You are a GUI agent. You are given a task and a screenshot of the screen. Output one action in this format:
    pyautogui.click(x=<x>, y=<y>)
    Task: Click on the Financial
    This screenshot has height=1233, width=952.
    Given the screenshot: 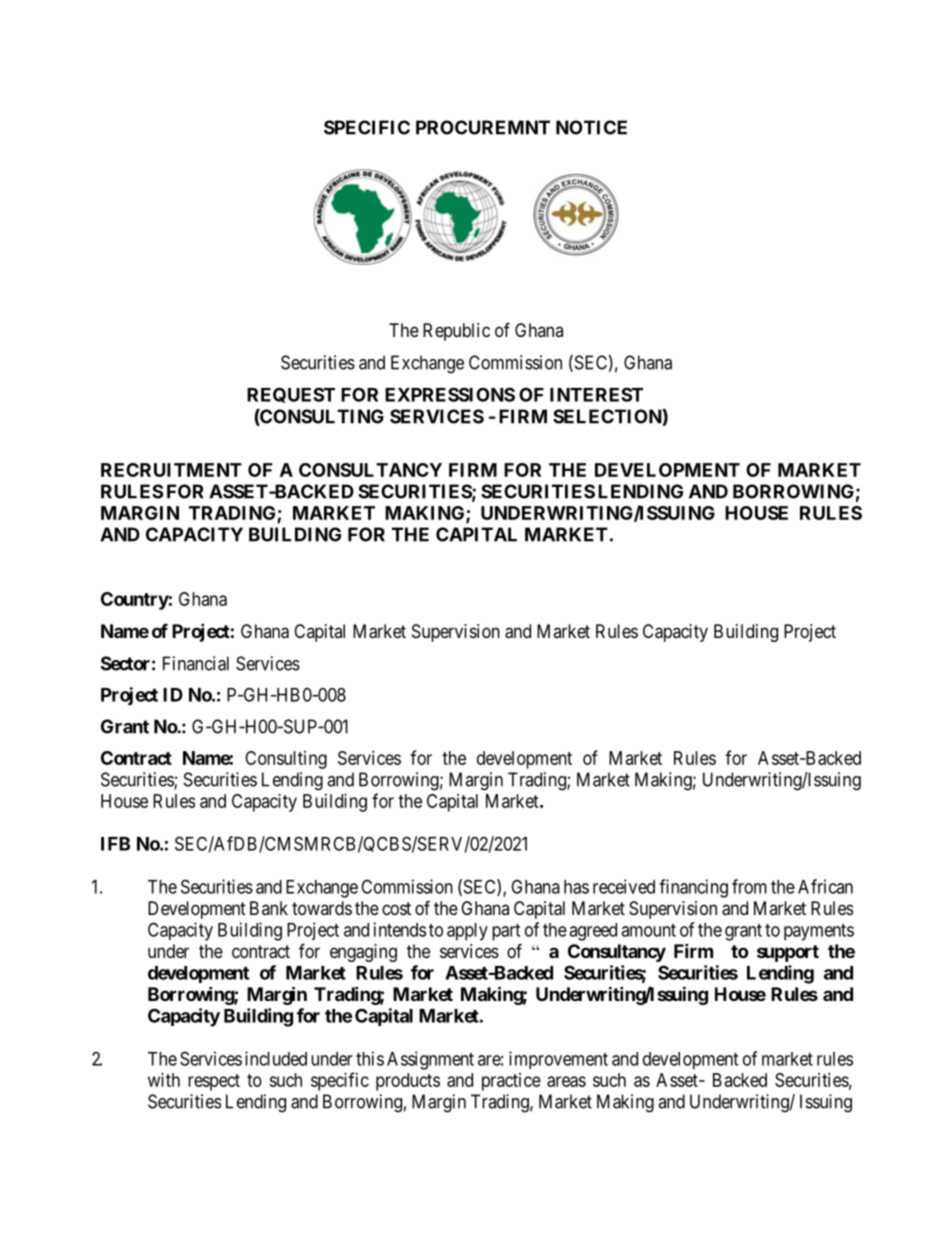 What is the action you would take?
    pyautogui.click(x=196, y=663)
